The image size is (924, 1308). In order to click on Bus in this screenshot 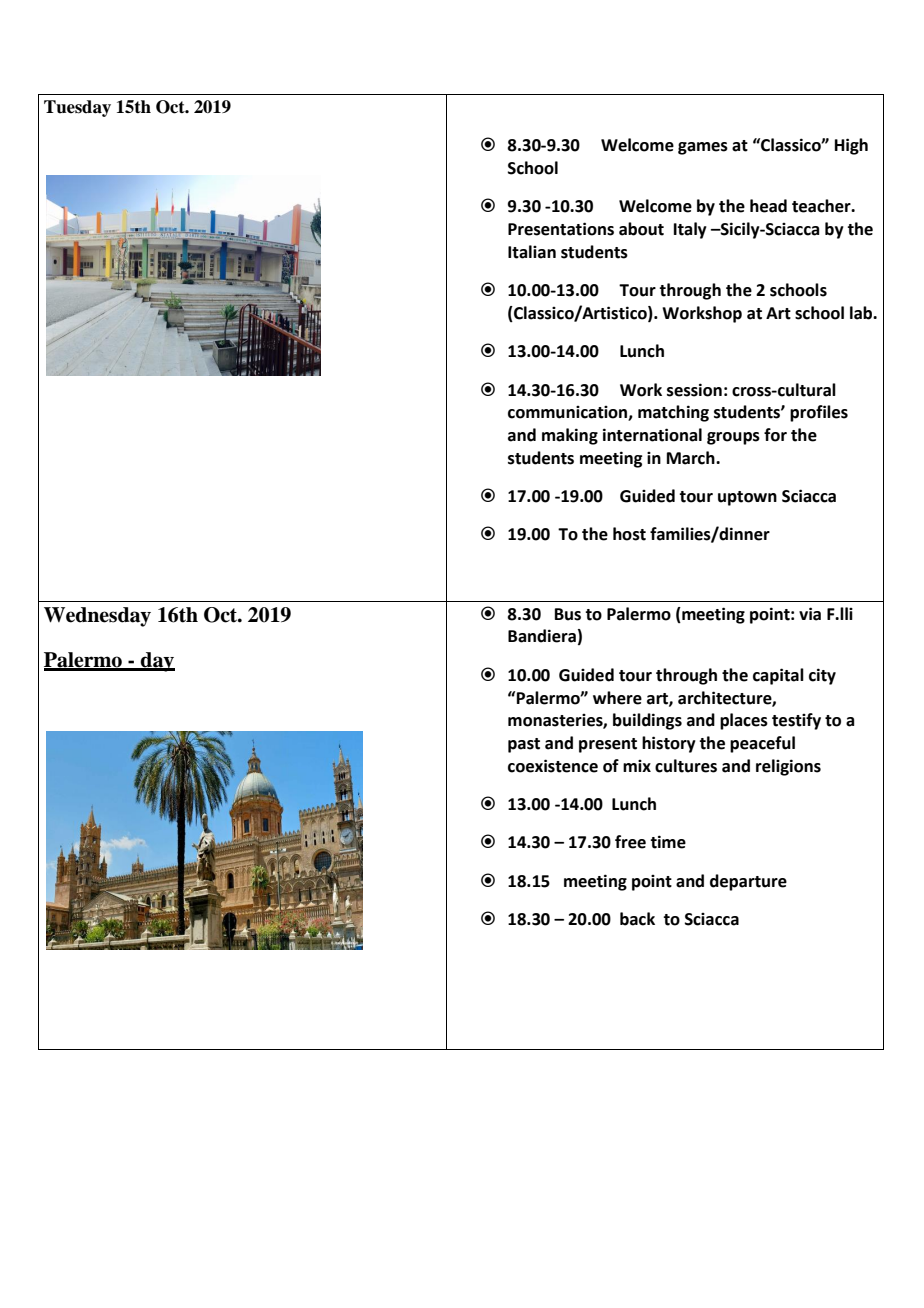, I will do `click(568, 614)`.
